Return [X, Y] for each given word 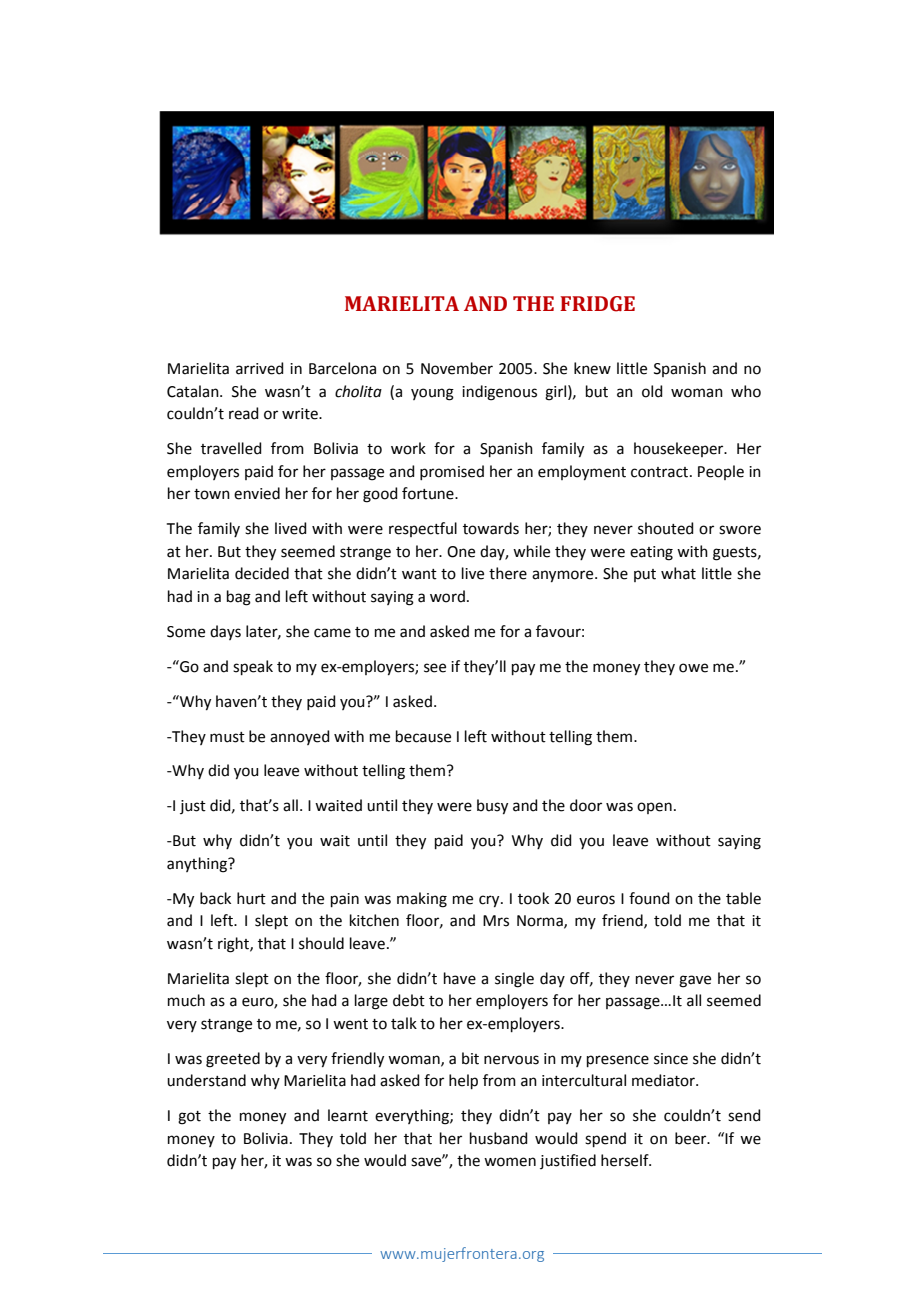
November [457, 368]
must [227, 737]
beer [692, 1138]
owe [693, 668]
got [189, 1118]
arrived [260, 368]
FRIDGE [597, 304]
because [423, 736]
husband [499, 1138]
